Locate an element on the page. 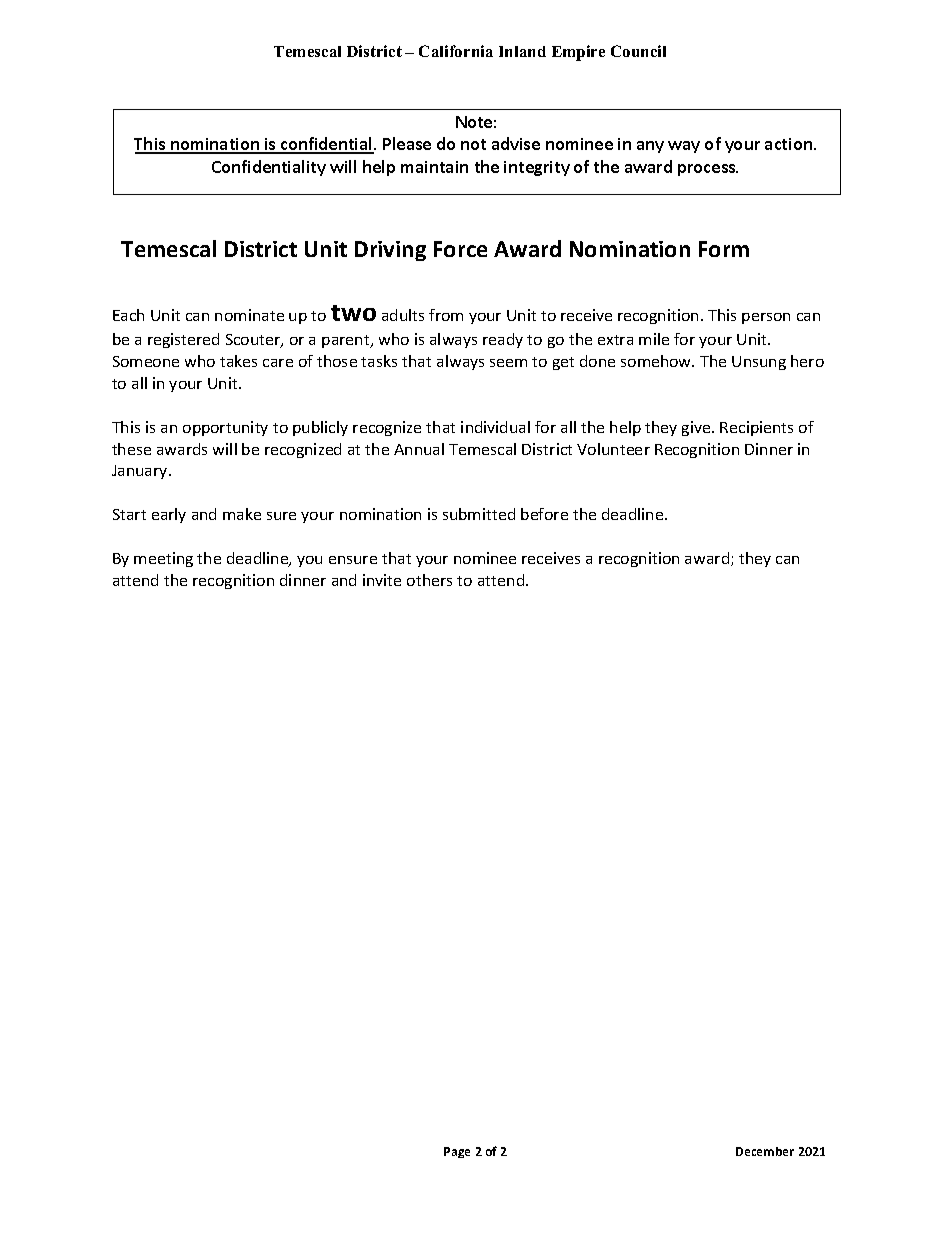 The height and width of the image is (1233, 952). Please is located at coordinates (407, 143).
